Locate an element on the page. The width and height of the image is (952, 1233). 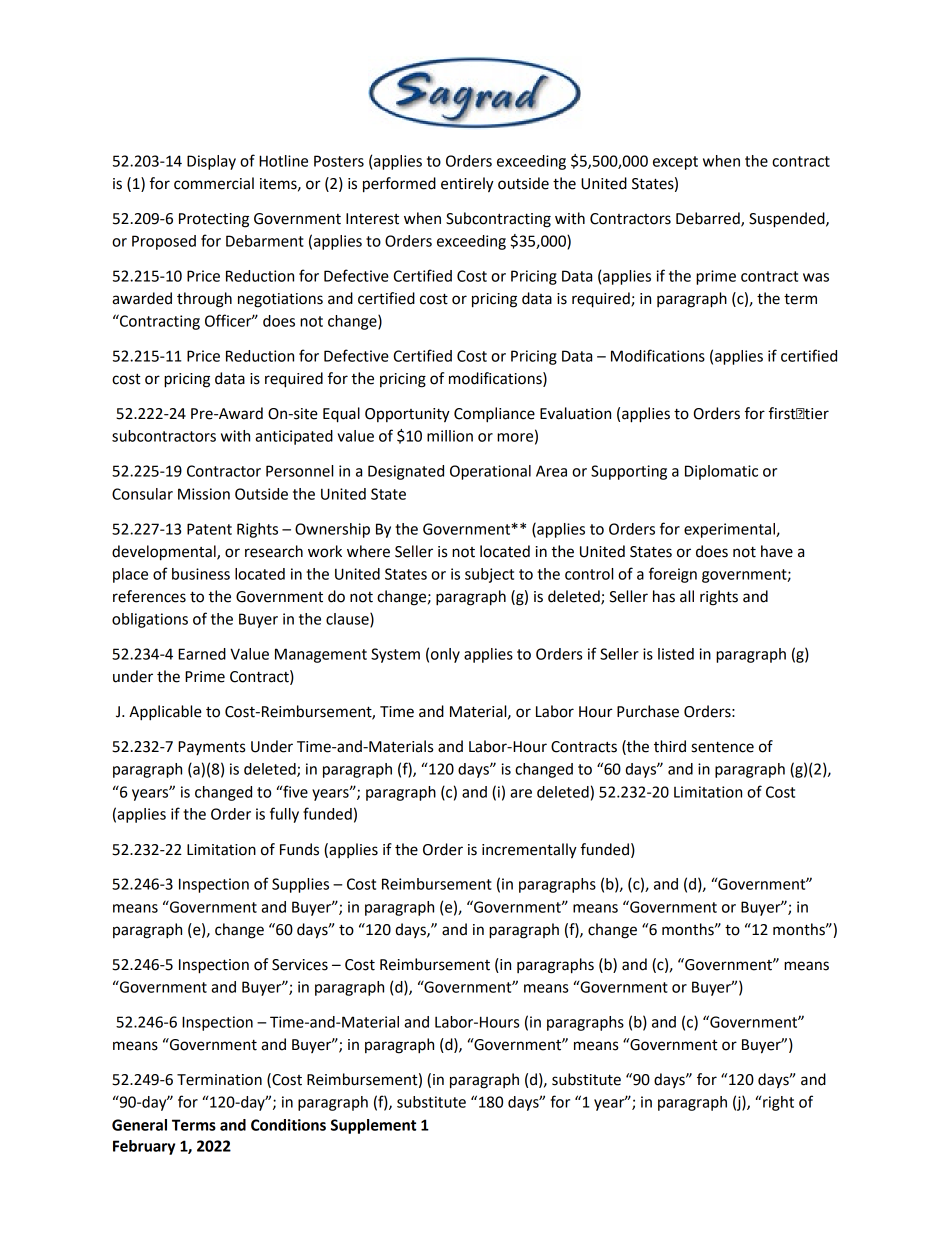
General is located at coordinates (139, 1125).
